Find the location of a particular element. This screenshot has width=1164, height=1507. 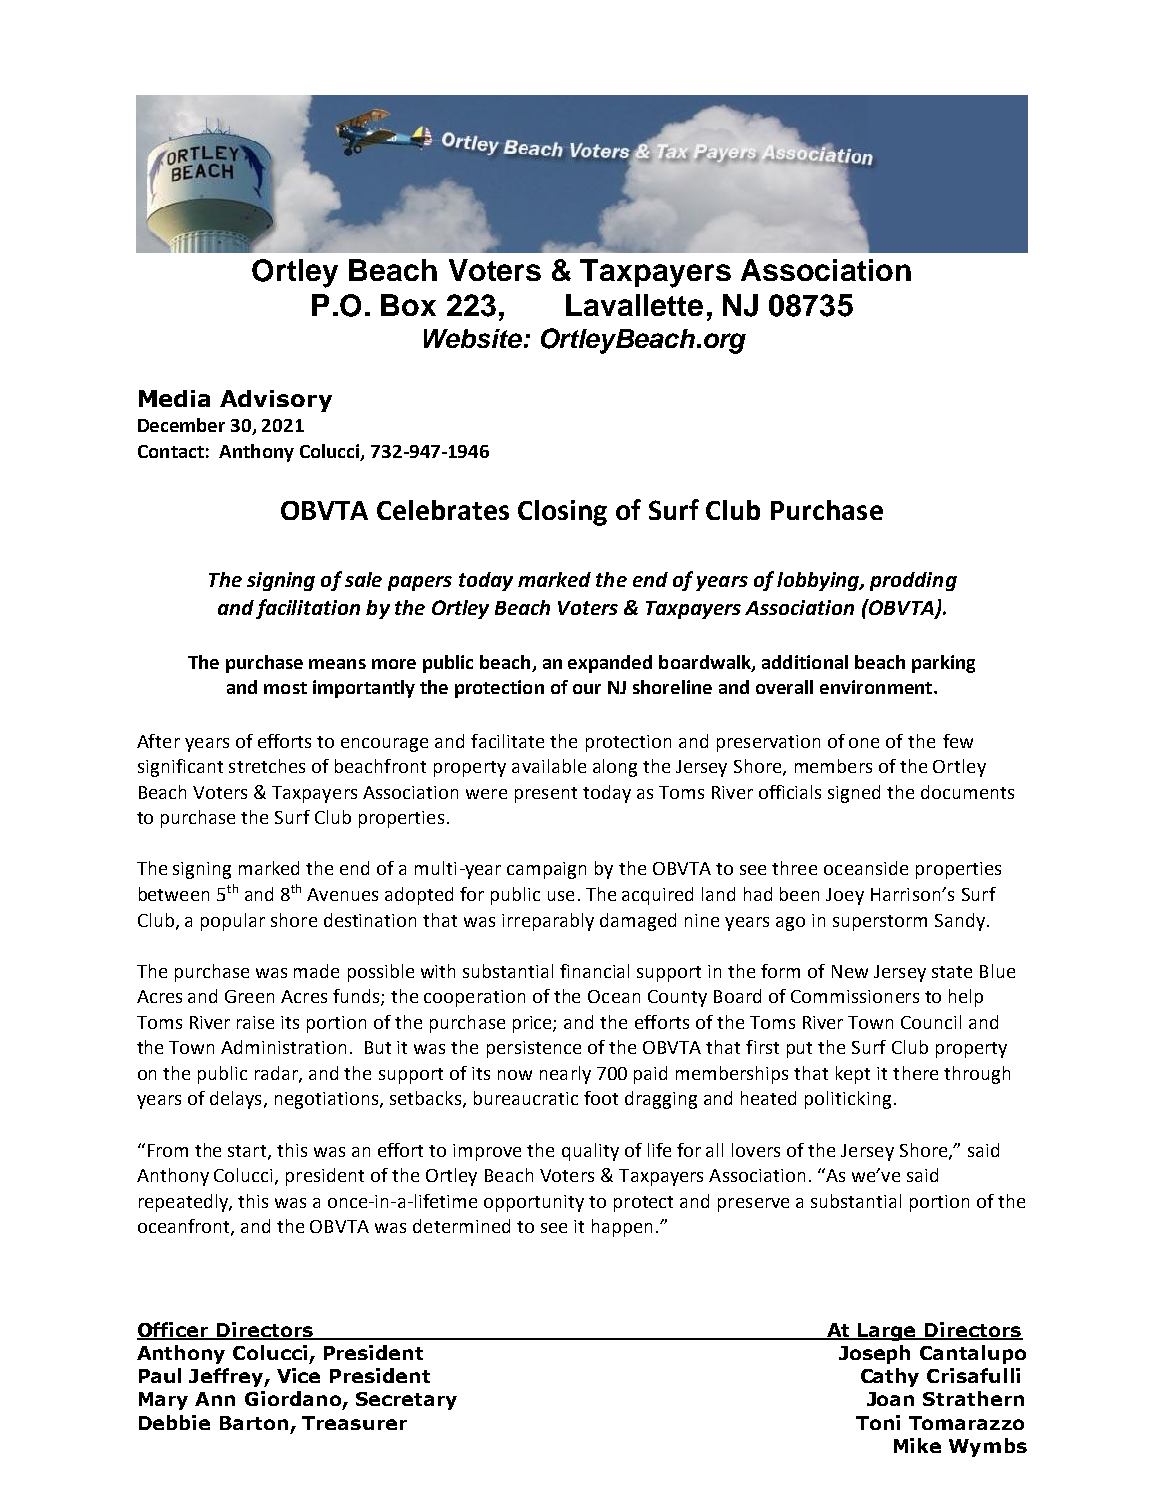

Box is located at coordinates (408, 305).
